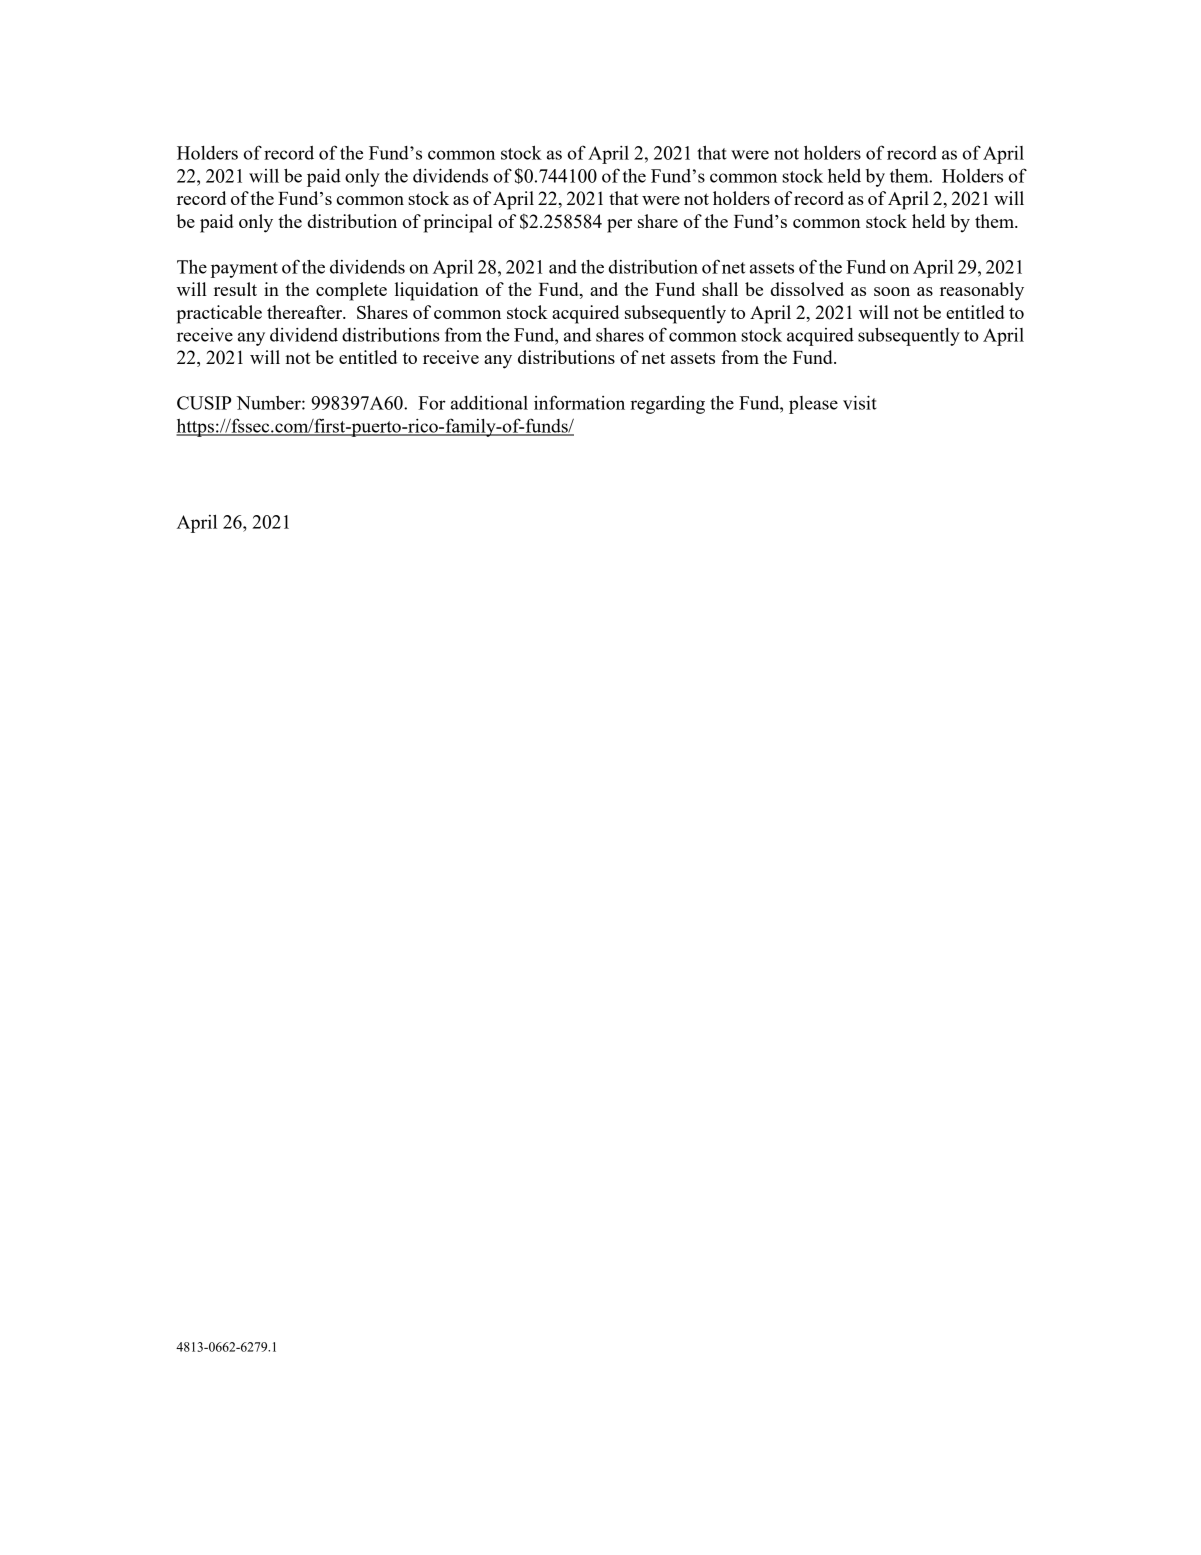 This screenshot has width=1201, height=1555. I want to click on additional, so click(489, 403).
